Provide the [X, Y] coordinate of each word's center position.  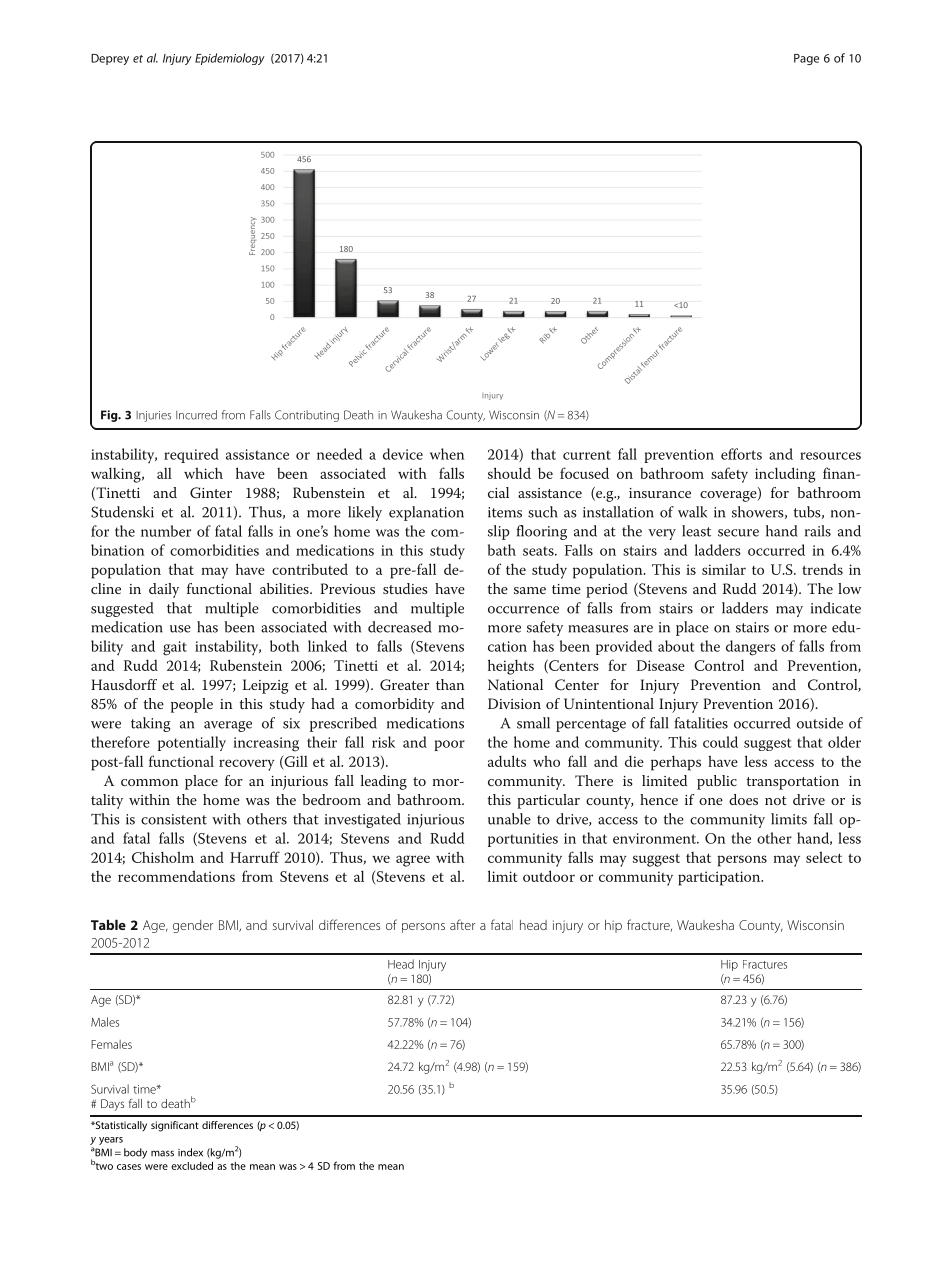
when [447, 454]
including [785, 475]
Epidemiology [230, 59]
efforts [741, 454]
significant [175, 1126]
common [149, 782]
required [191, 455]
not [776, 800]
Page [806, 59]
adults [507, 761]
